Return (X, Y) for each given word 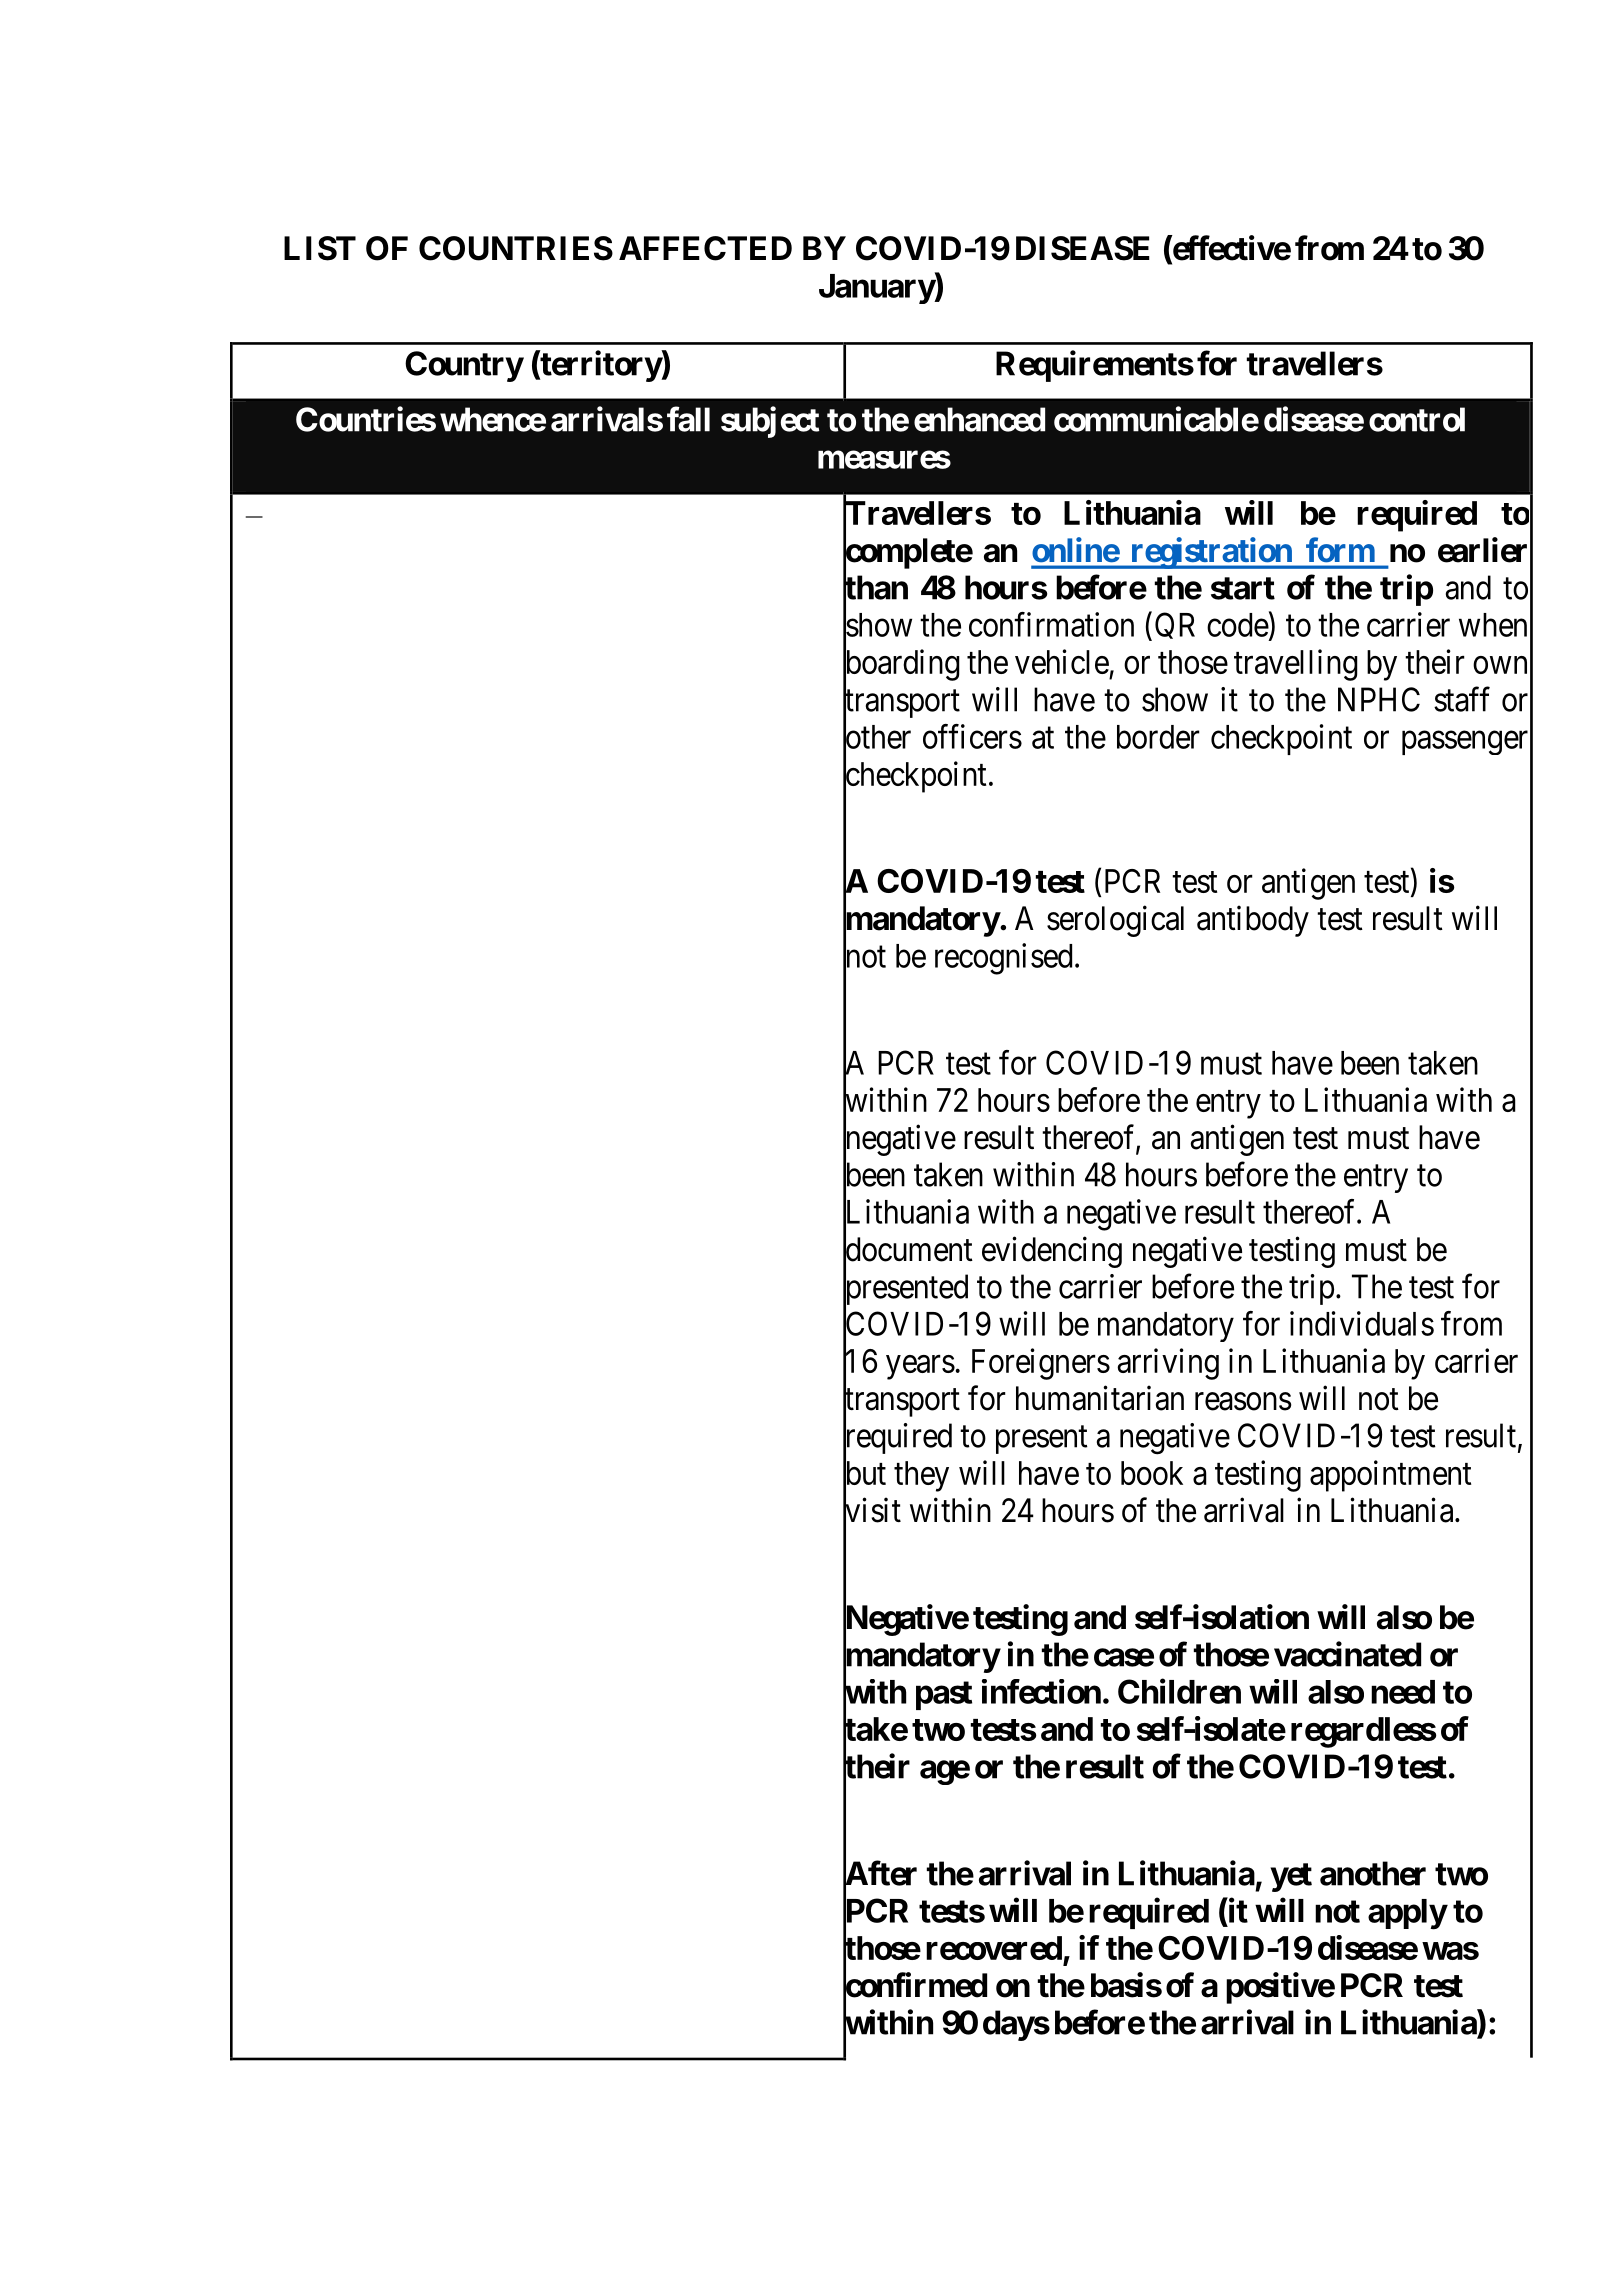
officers (972, 736)
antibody (1253, 921)
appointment (1390, 1476)
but (864, 1473)
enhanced (979, 419)
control (1417, 419)
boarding (901, 666)
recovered (994, 1948)
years (920, 1367)
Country (464, 366)
